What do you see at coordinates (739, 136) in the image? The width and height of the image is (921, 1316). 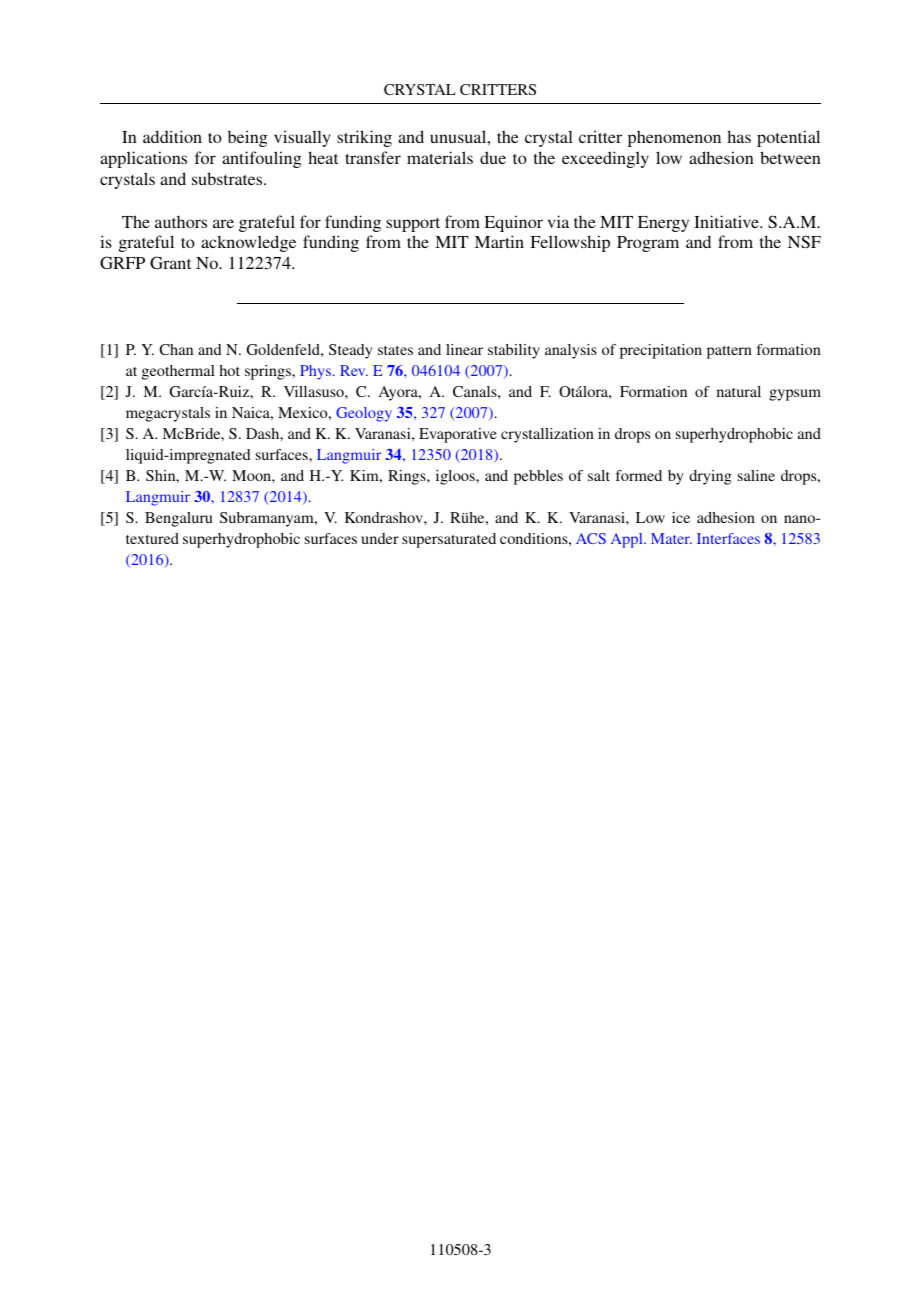 I see `has` at bounding box center [739, 136].
